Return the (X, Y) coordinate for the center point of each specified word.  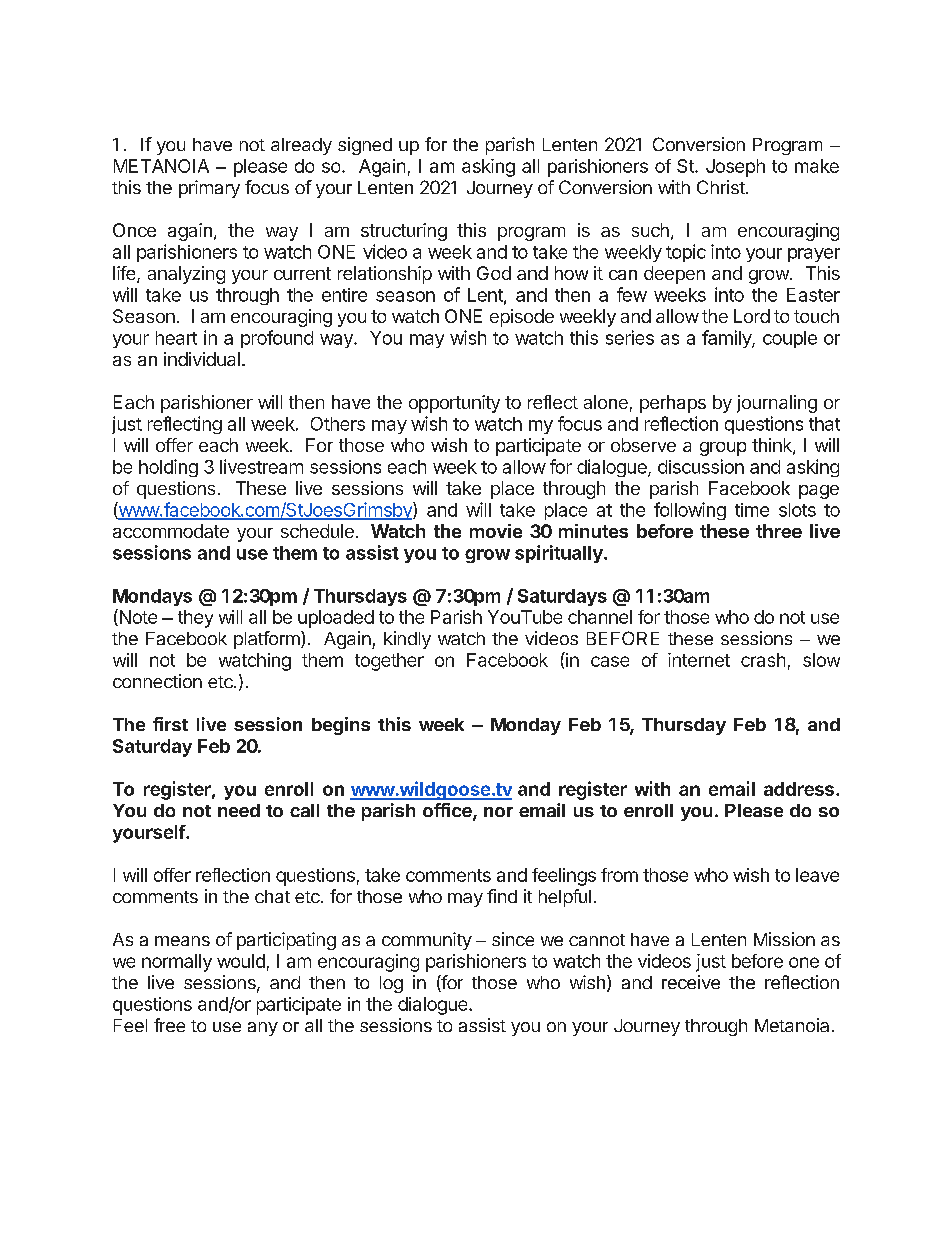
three (779, 531)
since (513, 939)
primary (209, 189)
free (169, 1025)
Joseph (735, 168)
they (195, 619)
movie (496, 531)
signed (365, 146)
